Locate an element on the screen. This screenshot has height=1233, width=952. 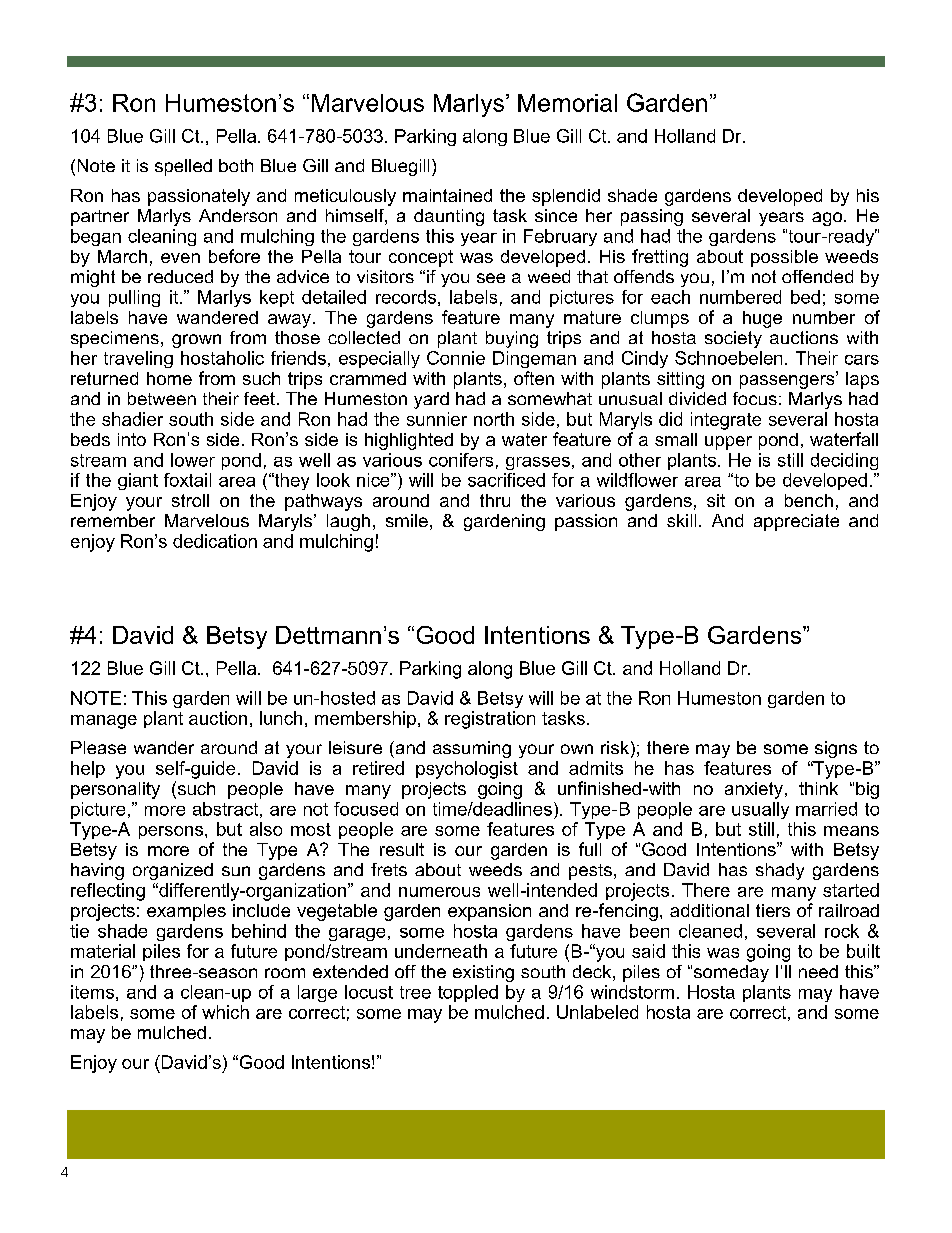
smile is located at coordinates (407, 520).
